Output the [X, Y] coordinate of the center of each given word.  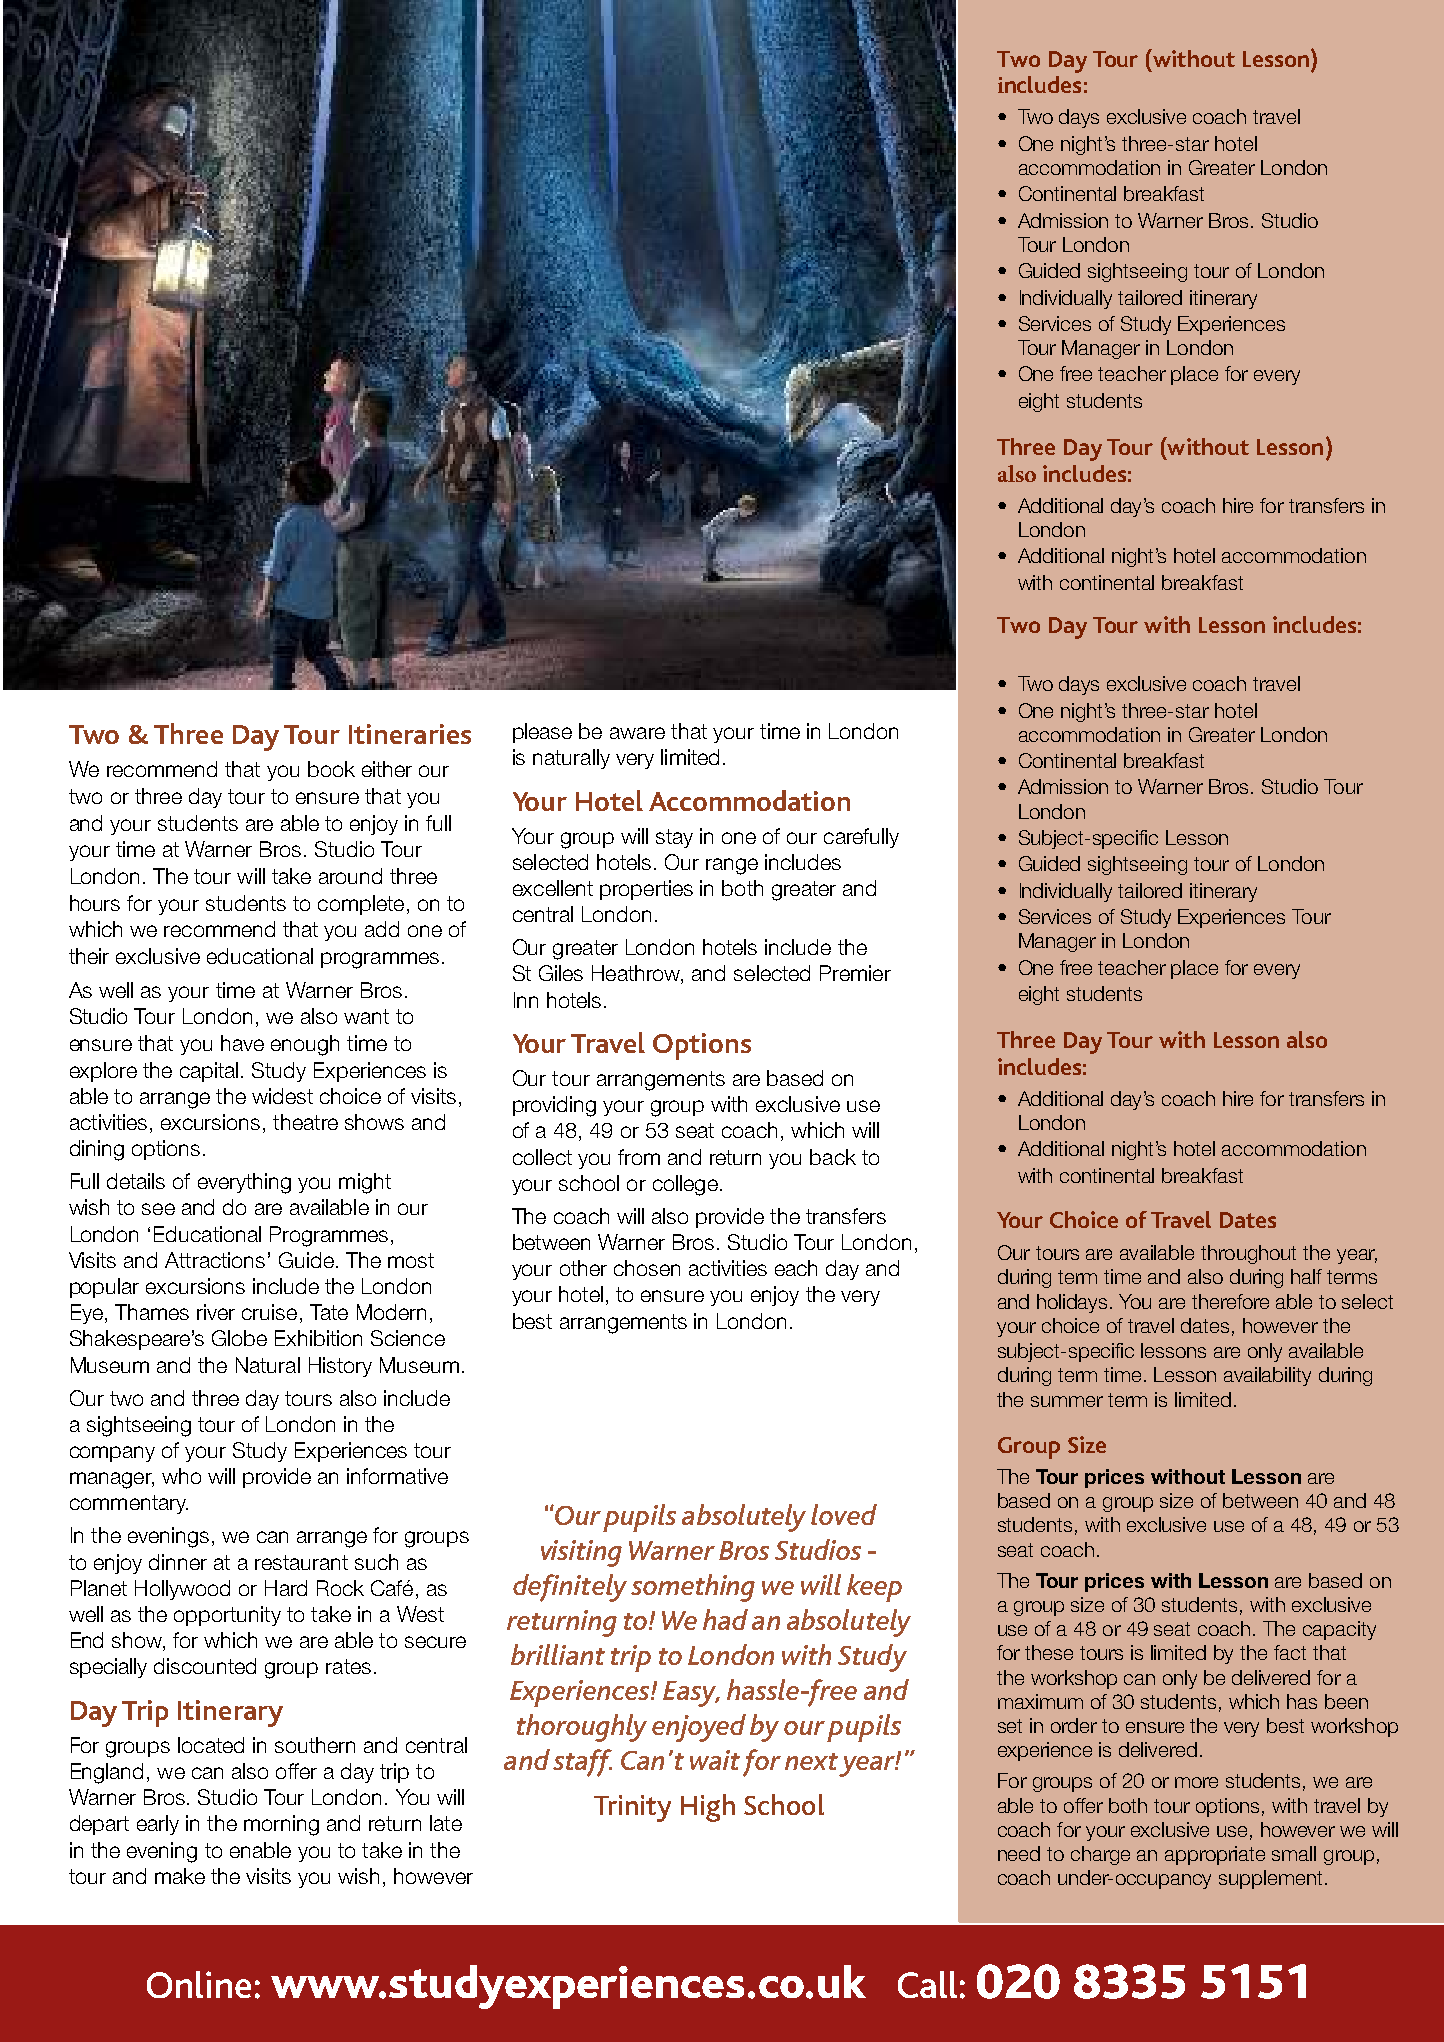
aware [637, 733]
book [331, 769]
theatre [305, 1122]
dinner [178, 1562]
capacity [1339, 1630]
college [685, 1185]
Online [199, 1984]
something [693, 1588]
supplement [1270, 1879]
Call [927, 1984]
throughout [1248, 1254]
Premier [855, 973]
